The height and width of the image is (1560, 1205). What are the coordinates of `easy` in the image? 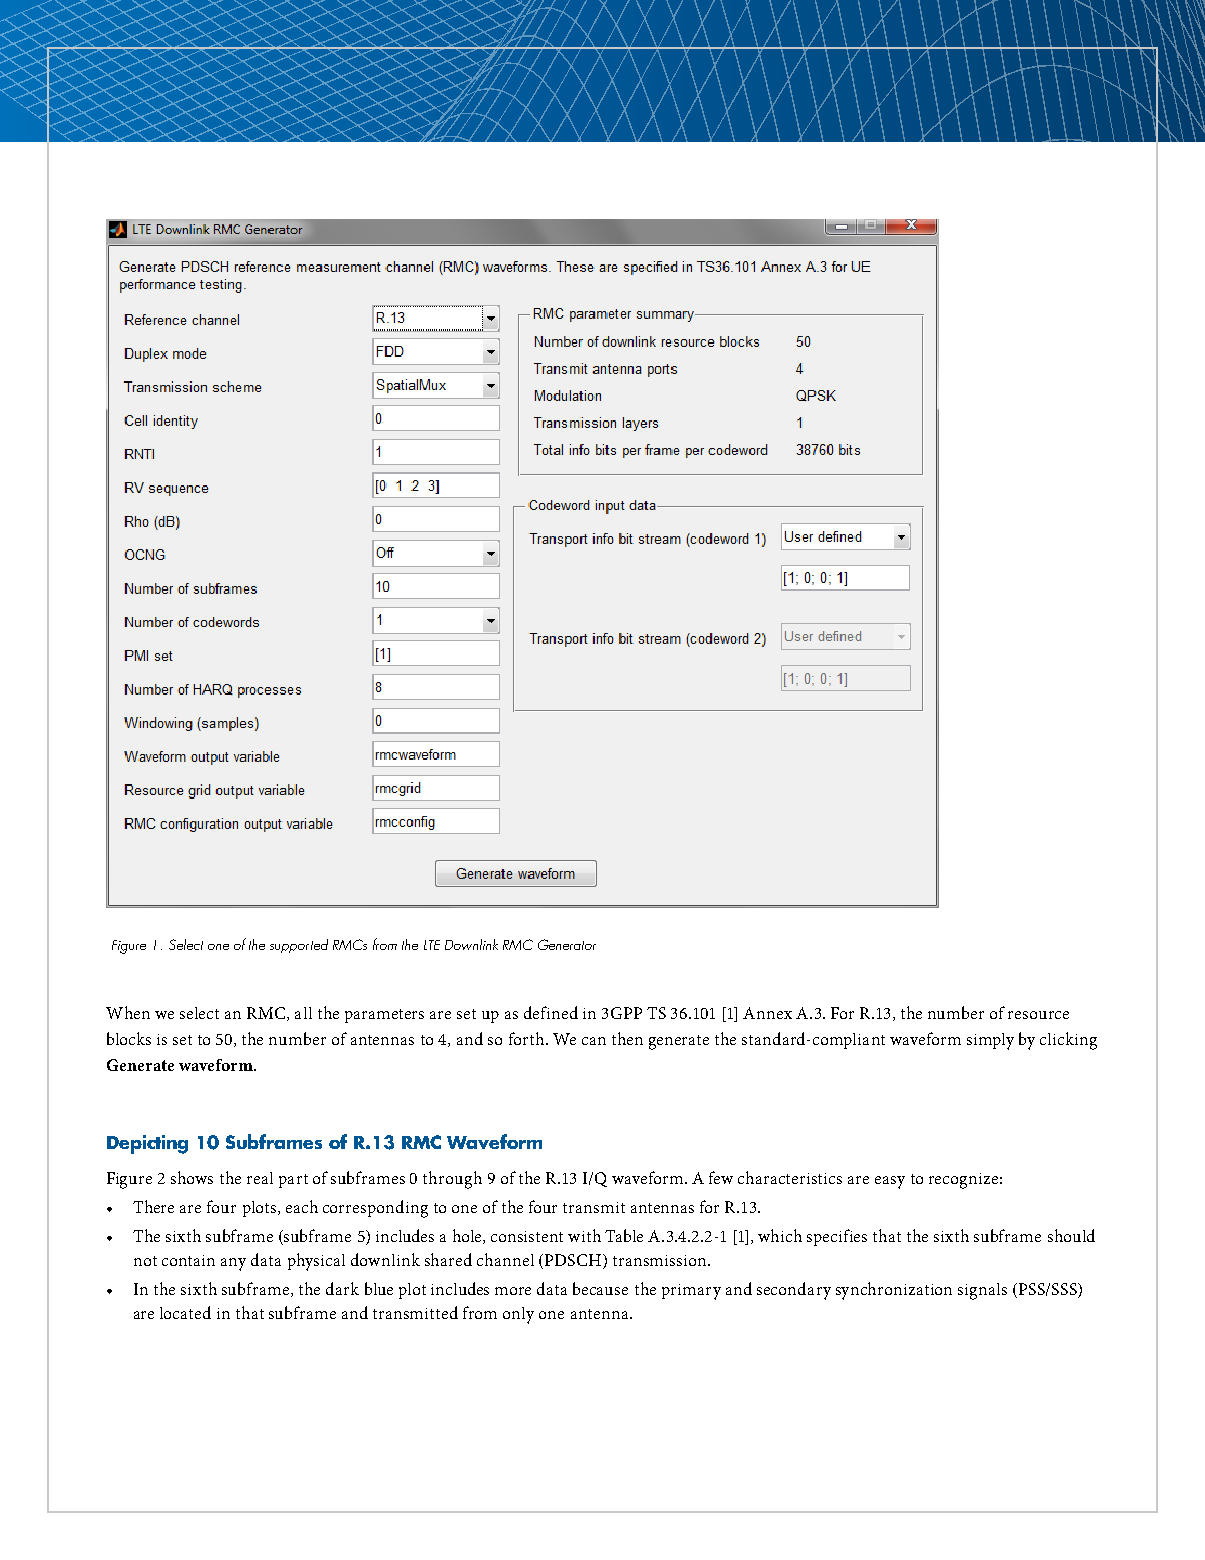 It's located at (890, 1182).
